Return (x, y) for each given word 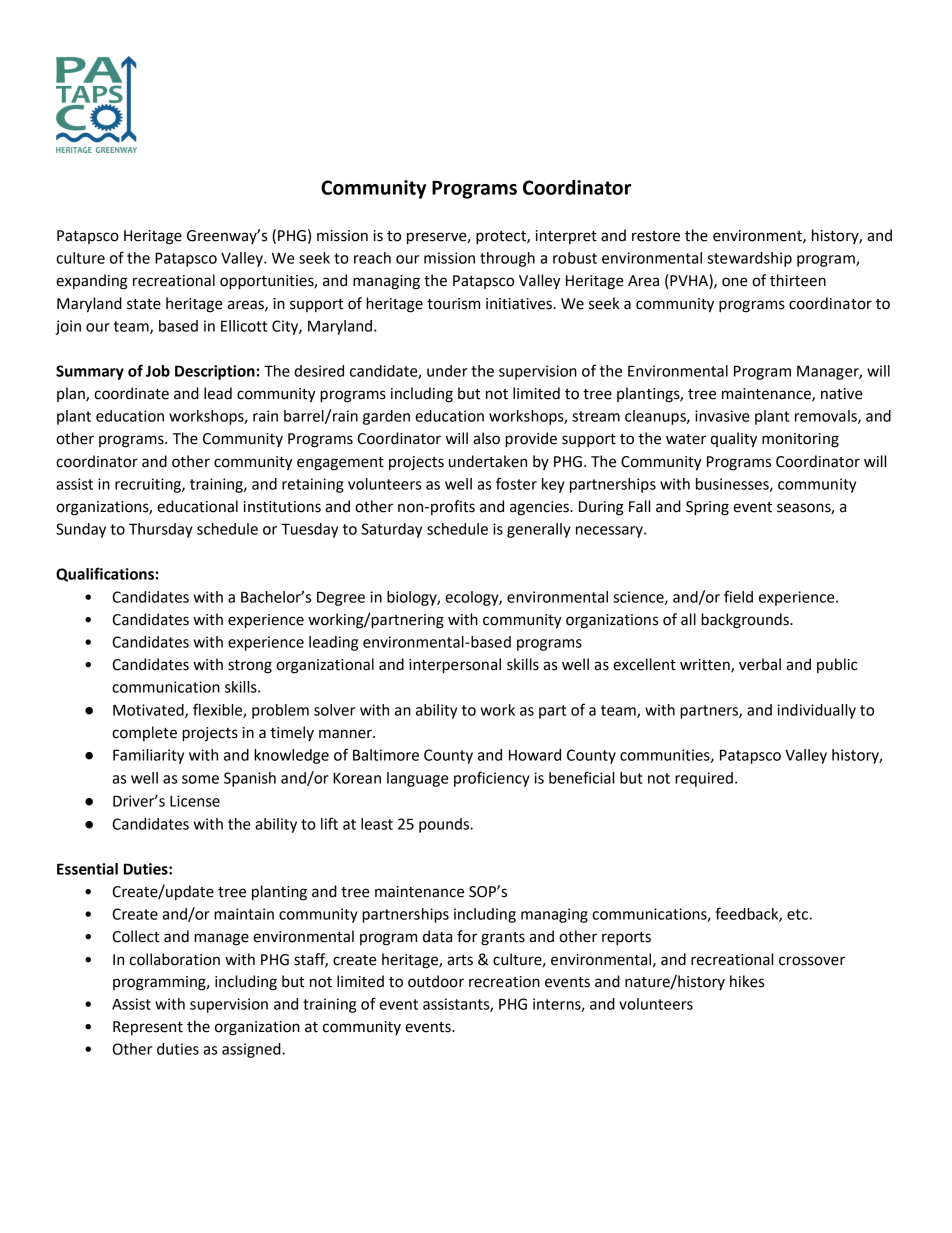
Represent (148, 1028)
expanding (92, 282)
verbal (760, 664)
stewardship (750, 259)
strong (250, 667)
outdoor (436, 981)
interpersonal (455, 666)
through (507, 259)
